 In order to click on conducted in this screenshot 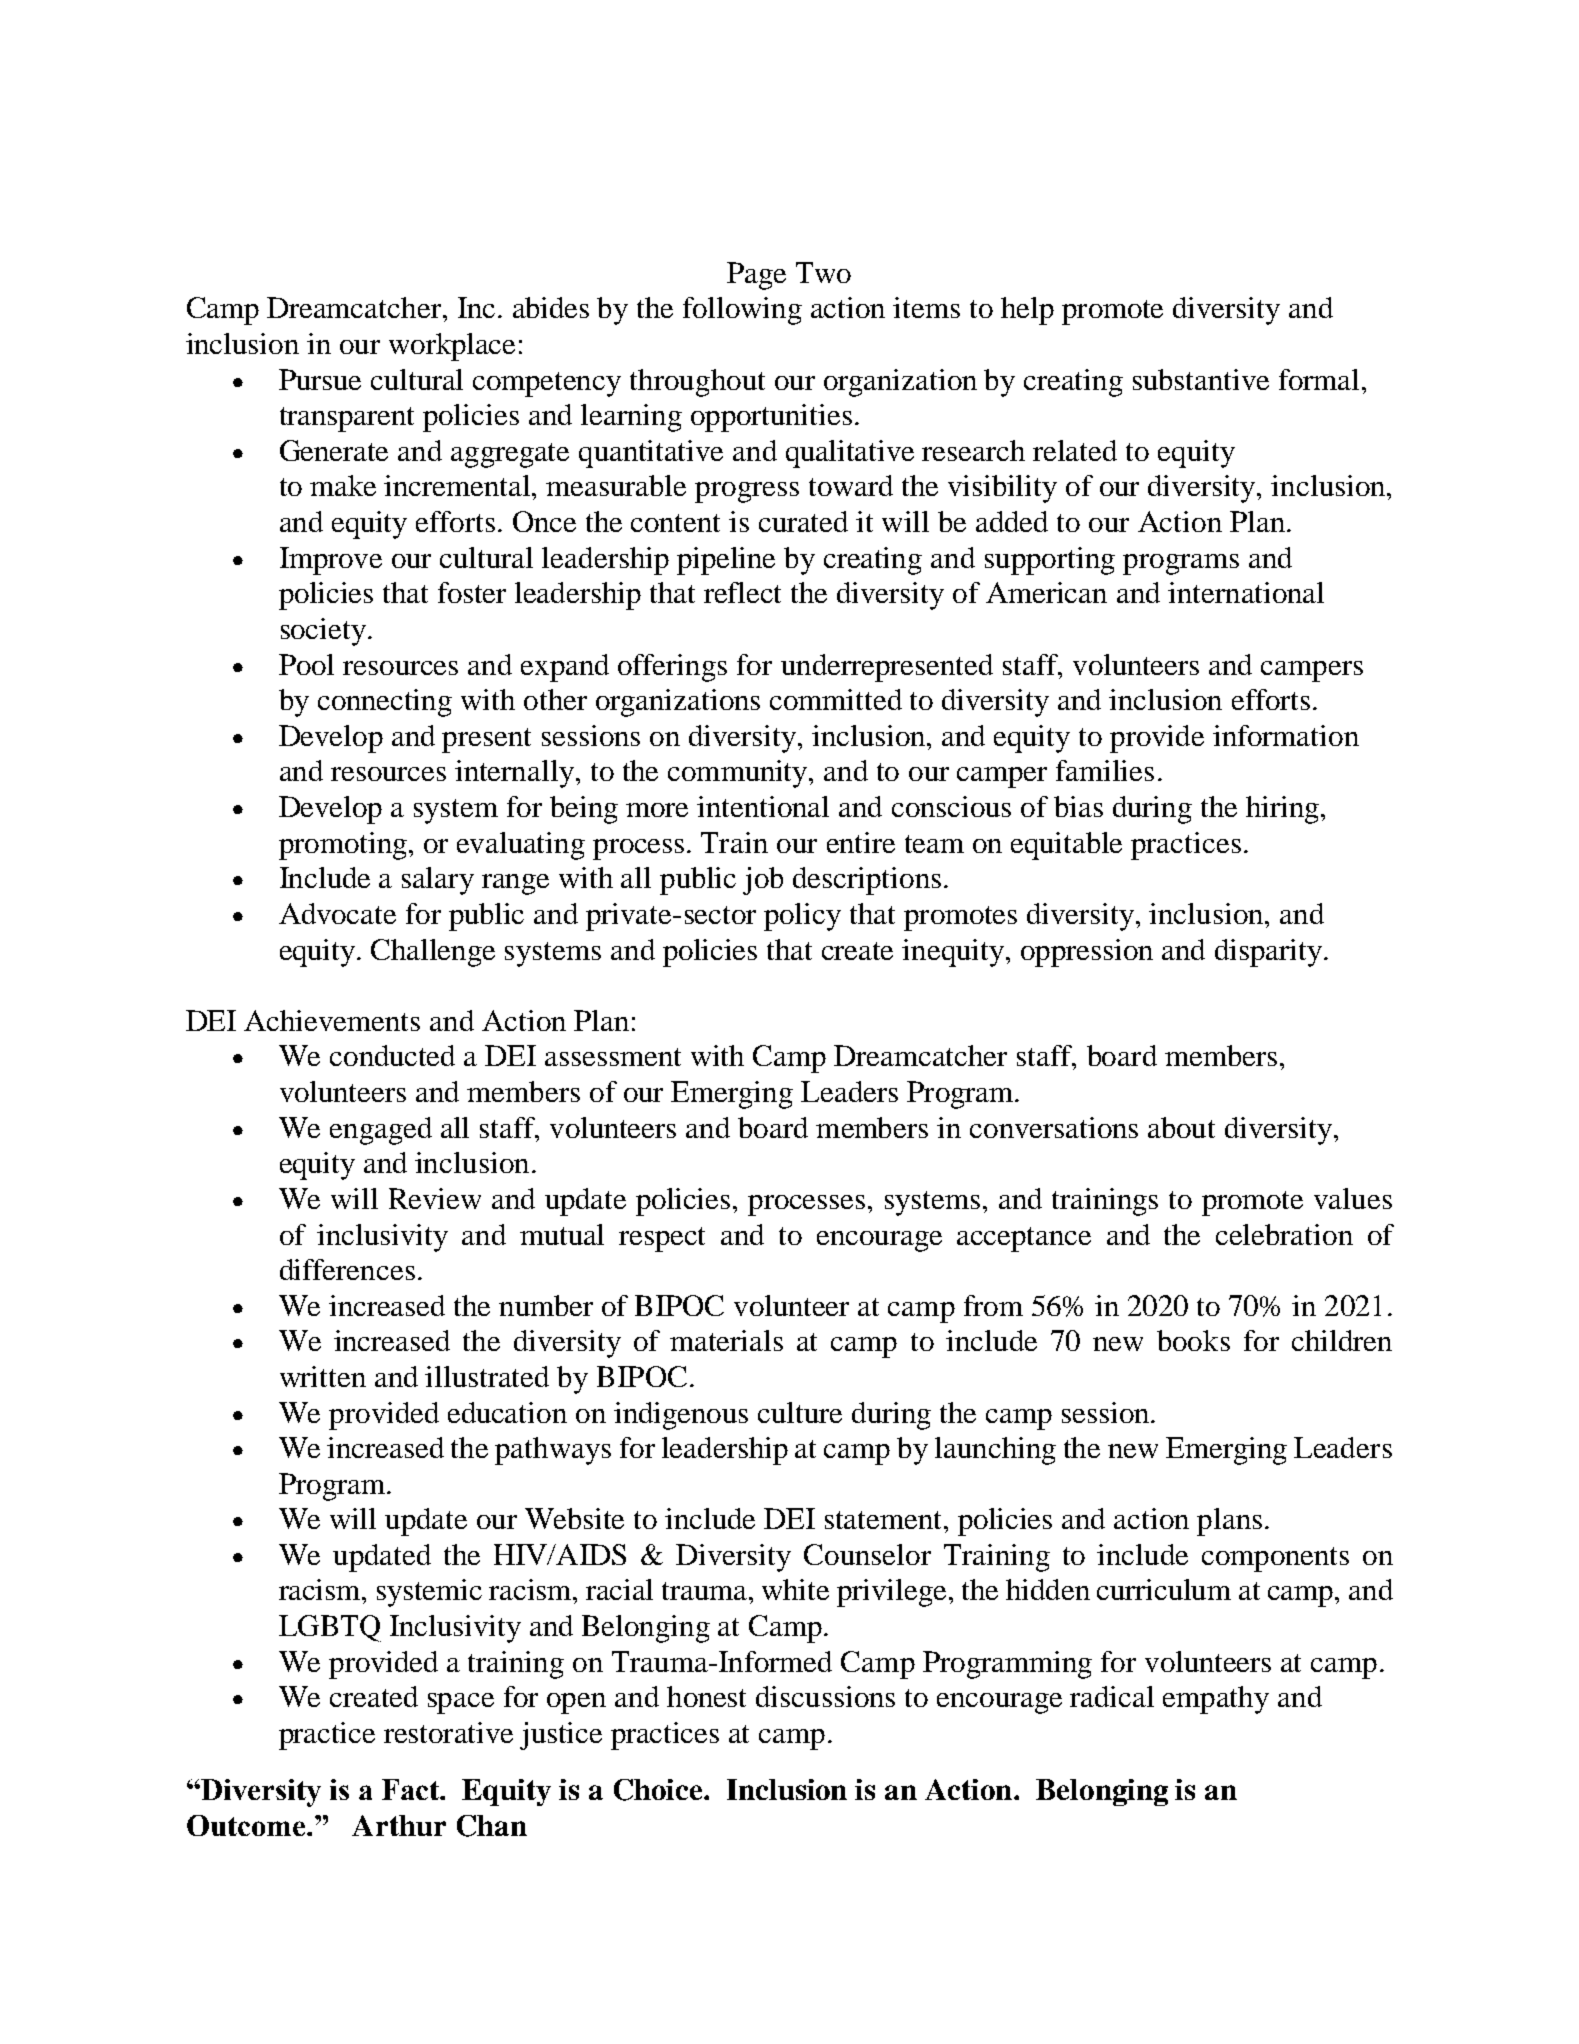, I will do `click(392, 1055)`.
